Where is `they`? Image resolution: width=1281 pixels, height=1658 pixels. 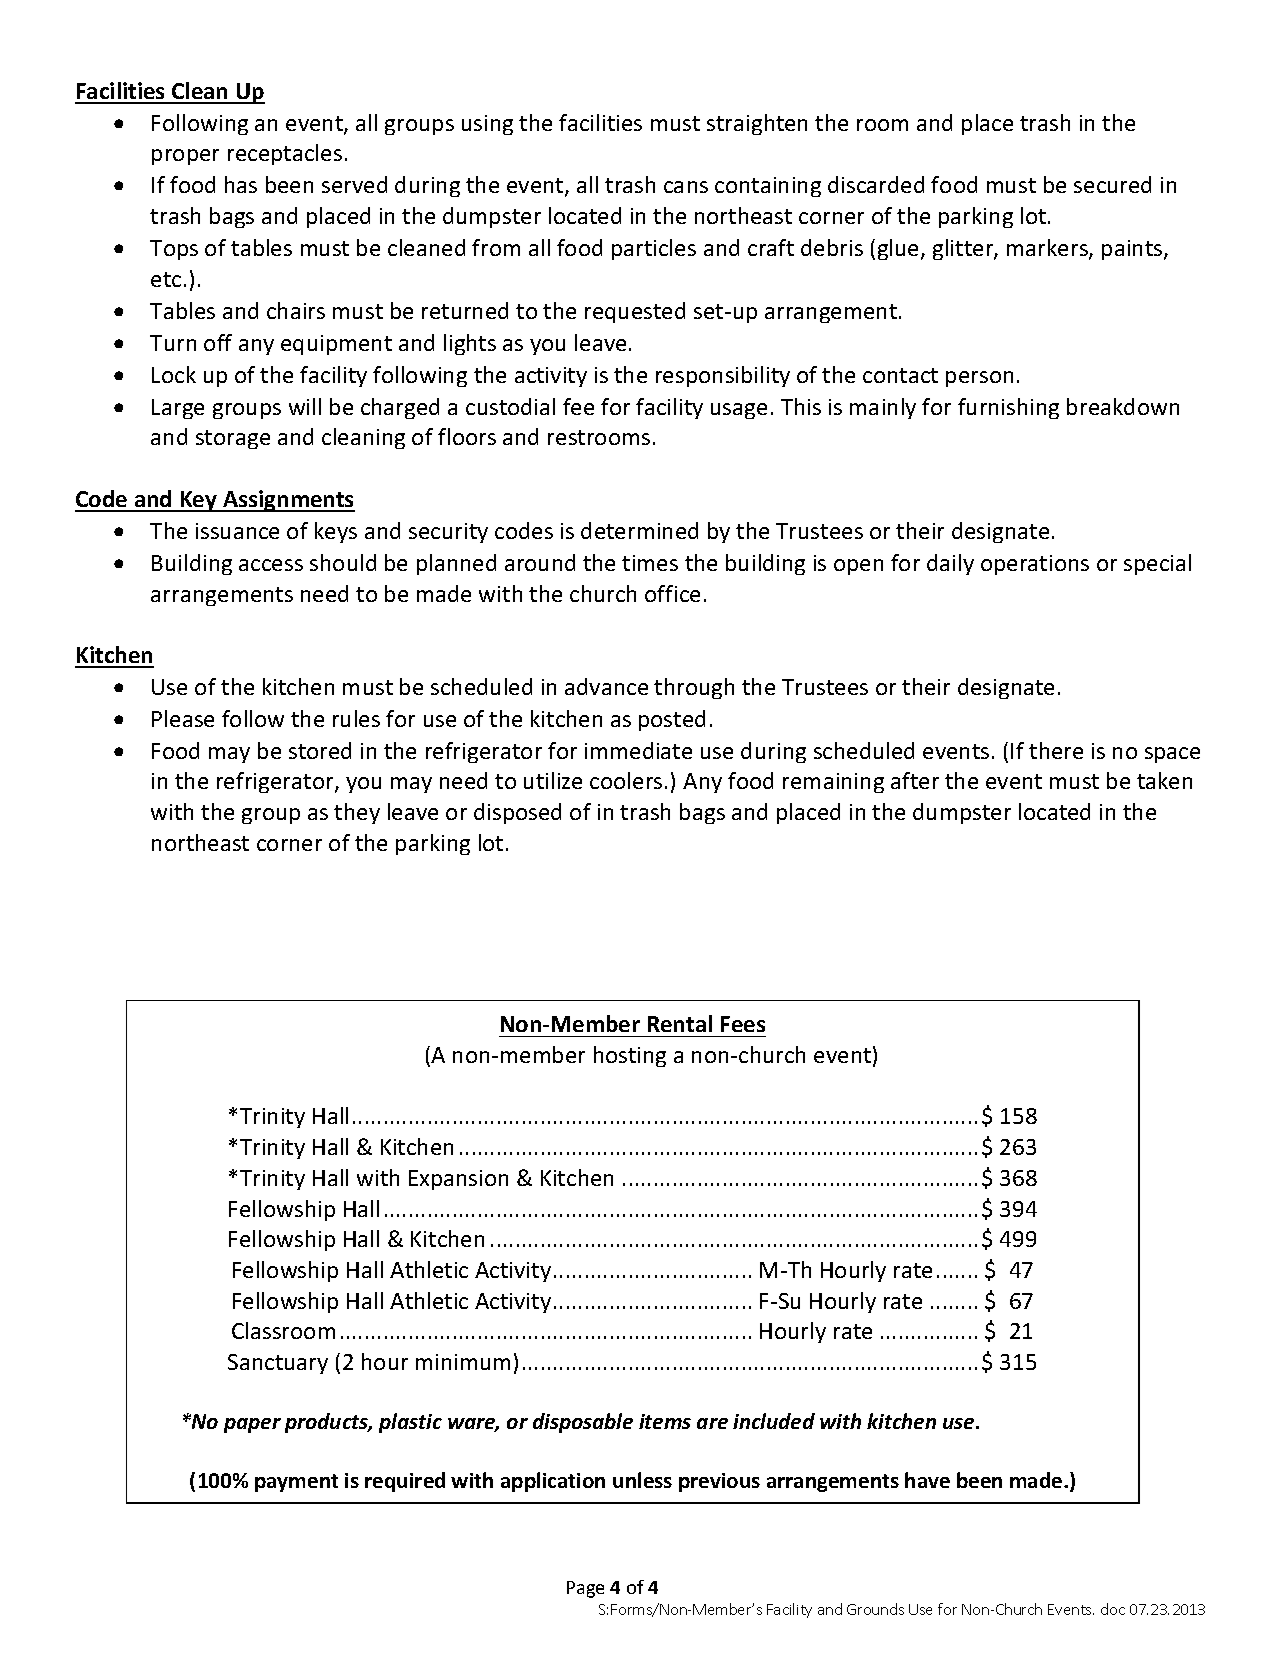
they is located at coordinates (357, 813).
